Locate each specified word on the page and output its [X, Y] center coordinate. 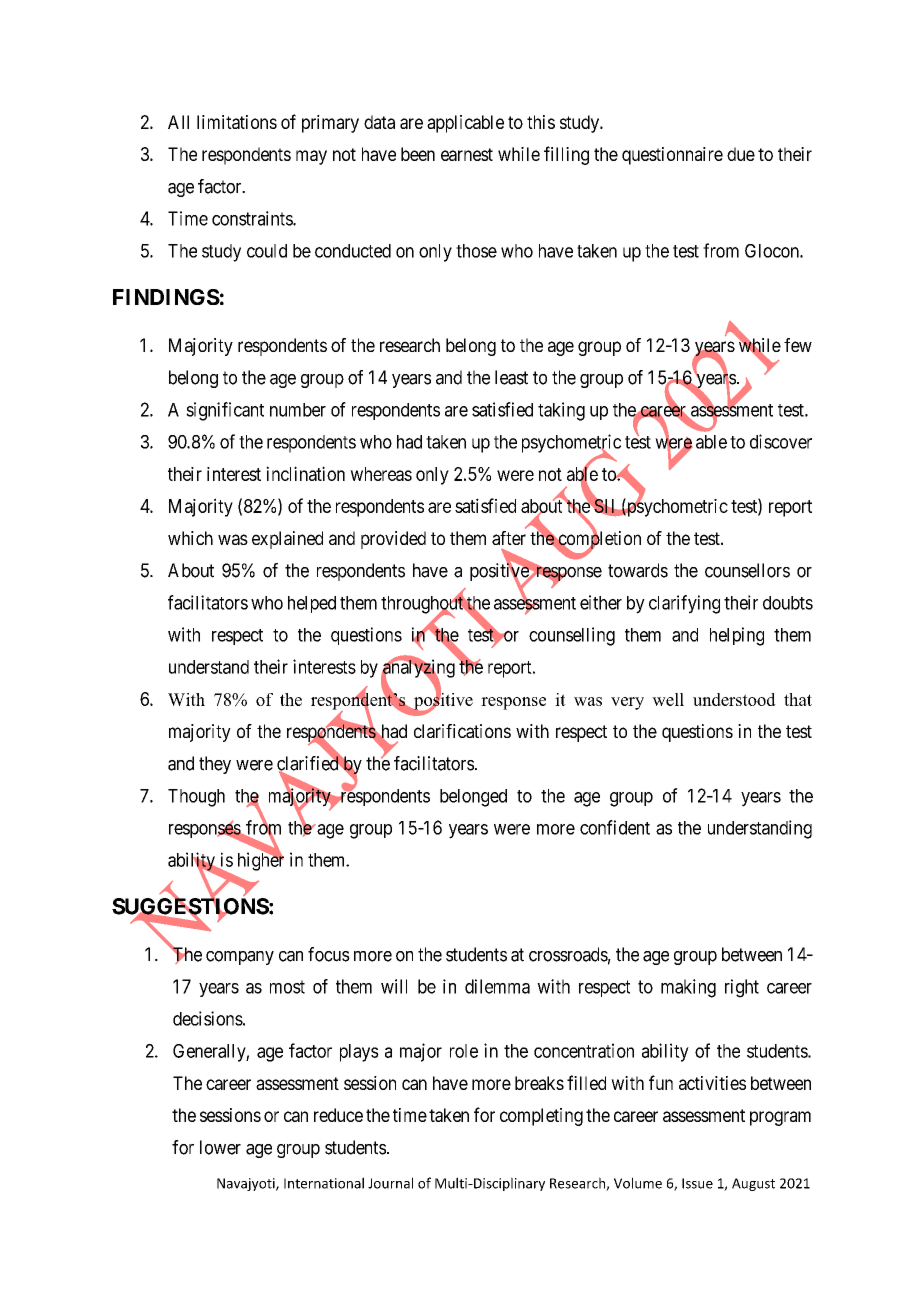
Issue [697, 1183]
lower [220, 1147]
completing [541, 1117]
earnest [467, 154]
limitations [237, 122]
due [741, 154]
